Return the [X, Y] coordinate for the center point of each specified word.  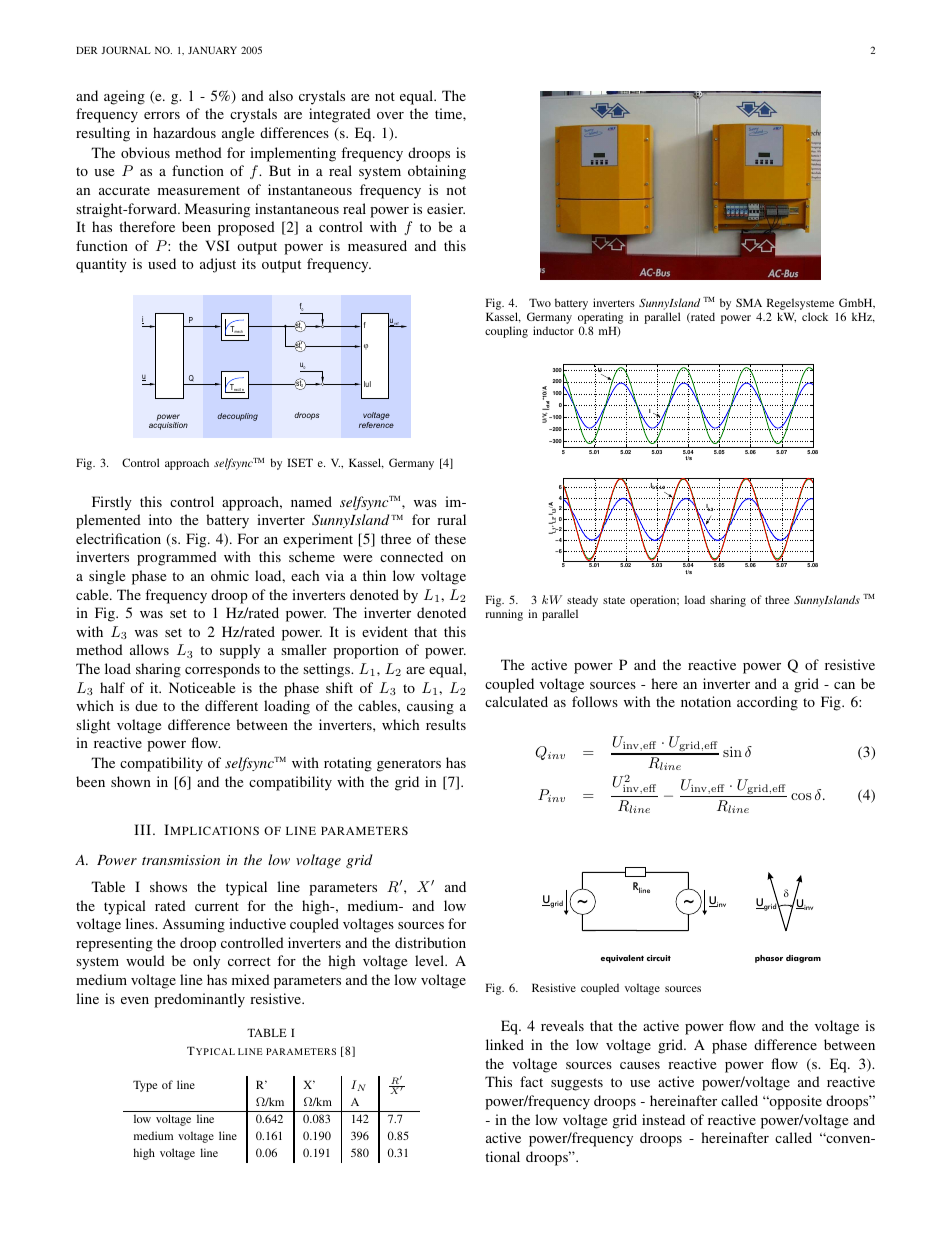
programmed [177, 558]
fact [531, 1081]
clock [815, 316]
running [504, 615]
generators [409, 765]
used [162, 263]
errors [162, 115]
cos [801, 796]
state [614, 600]
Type [145, 1086]
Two [540, 302]
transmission [181, 860]
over [390, 115]
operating [600, 318]
